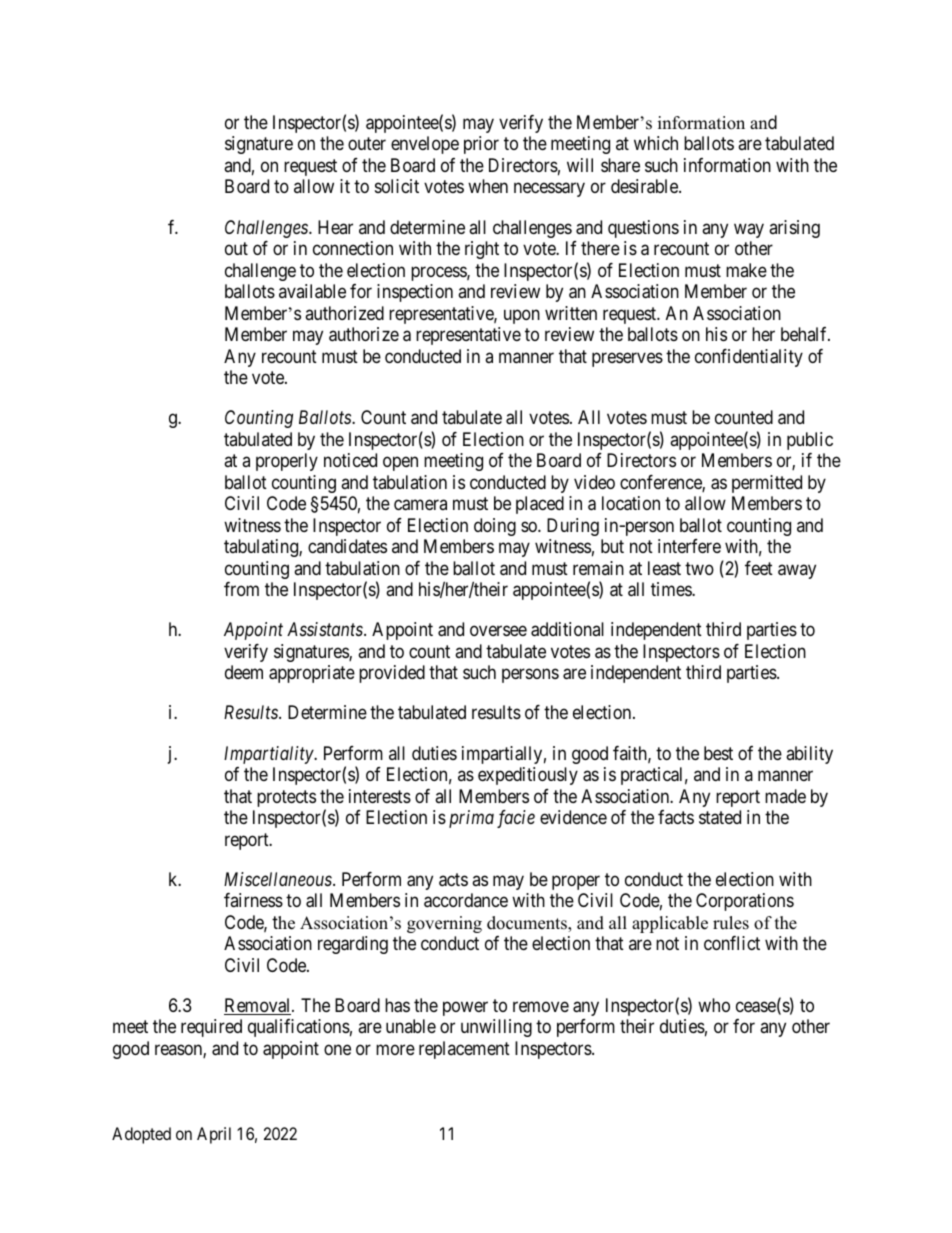  Describe the element at coordinates (214, 1135) in the screenshot. I see `April` at that location.
